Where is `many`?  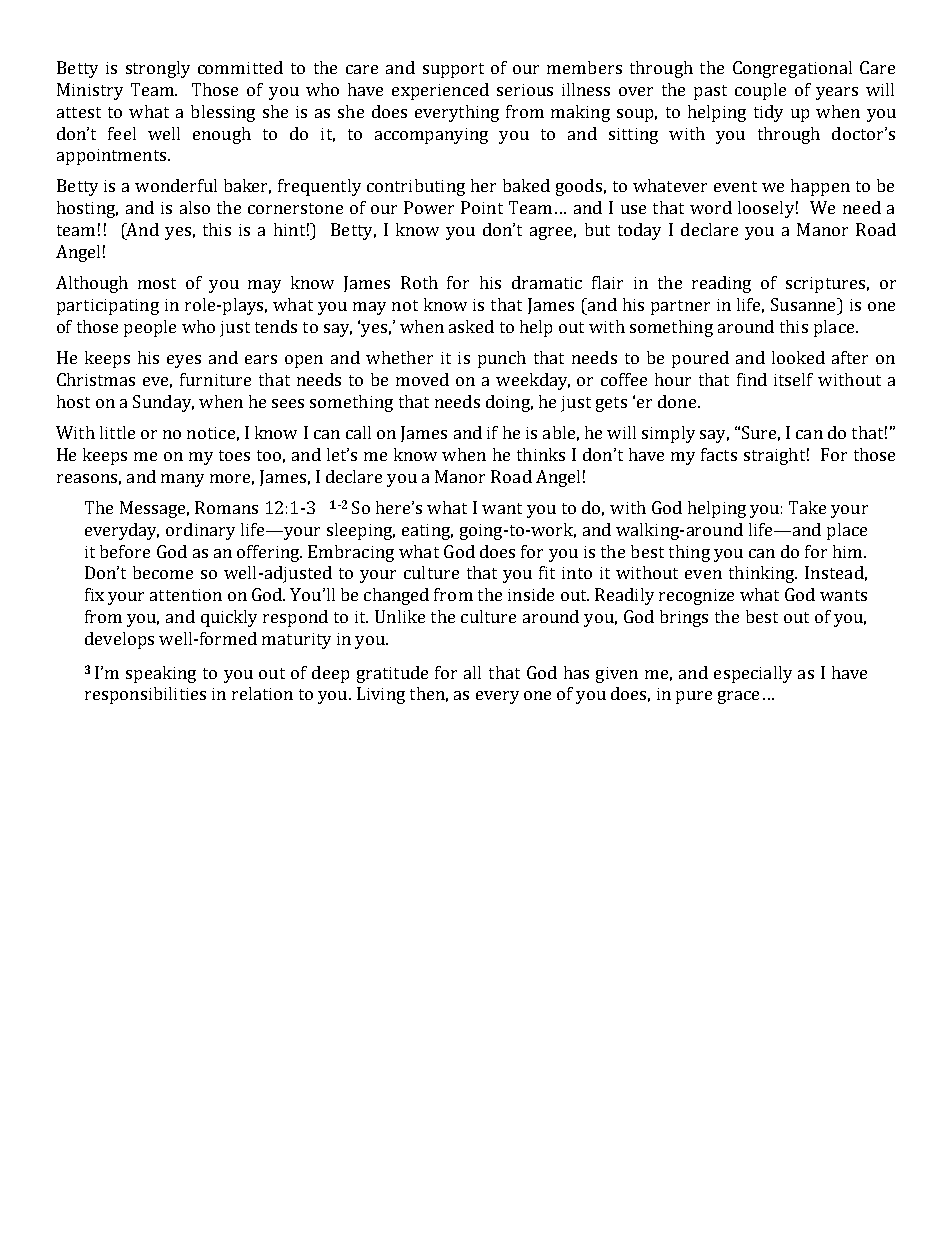 many is located at coordinates (182, 480).
